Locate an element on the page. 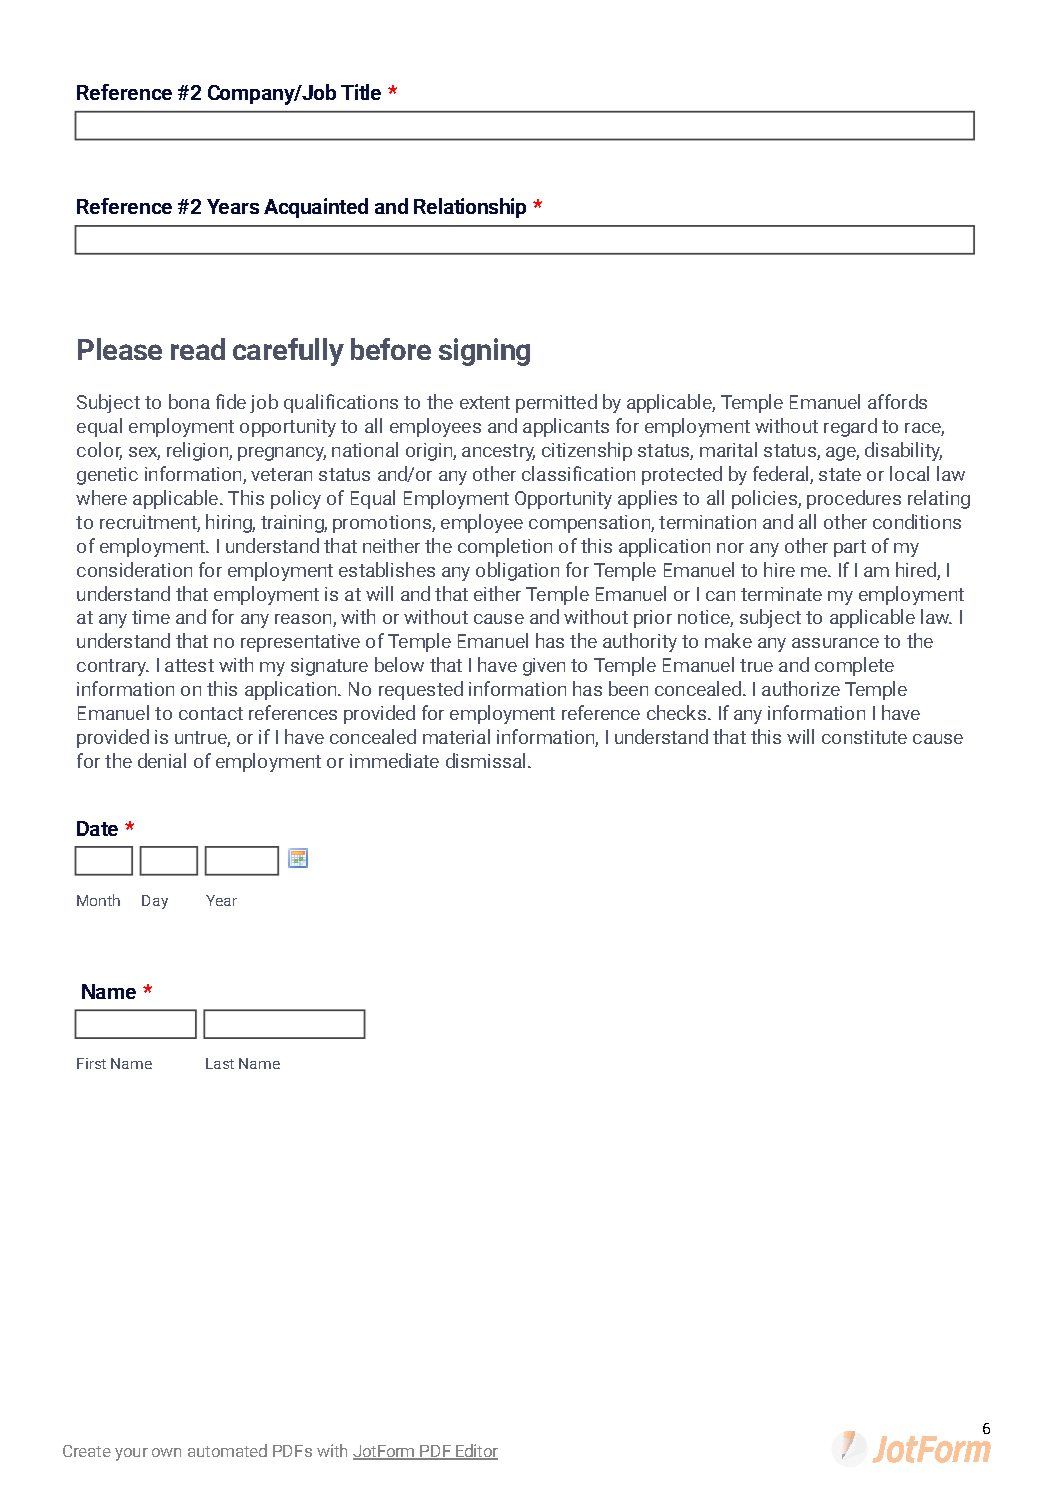 The image size is (1054, 1491). Relationship is located at coordinates (470, 208).
